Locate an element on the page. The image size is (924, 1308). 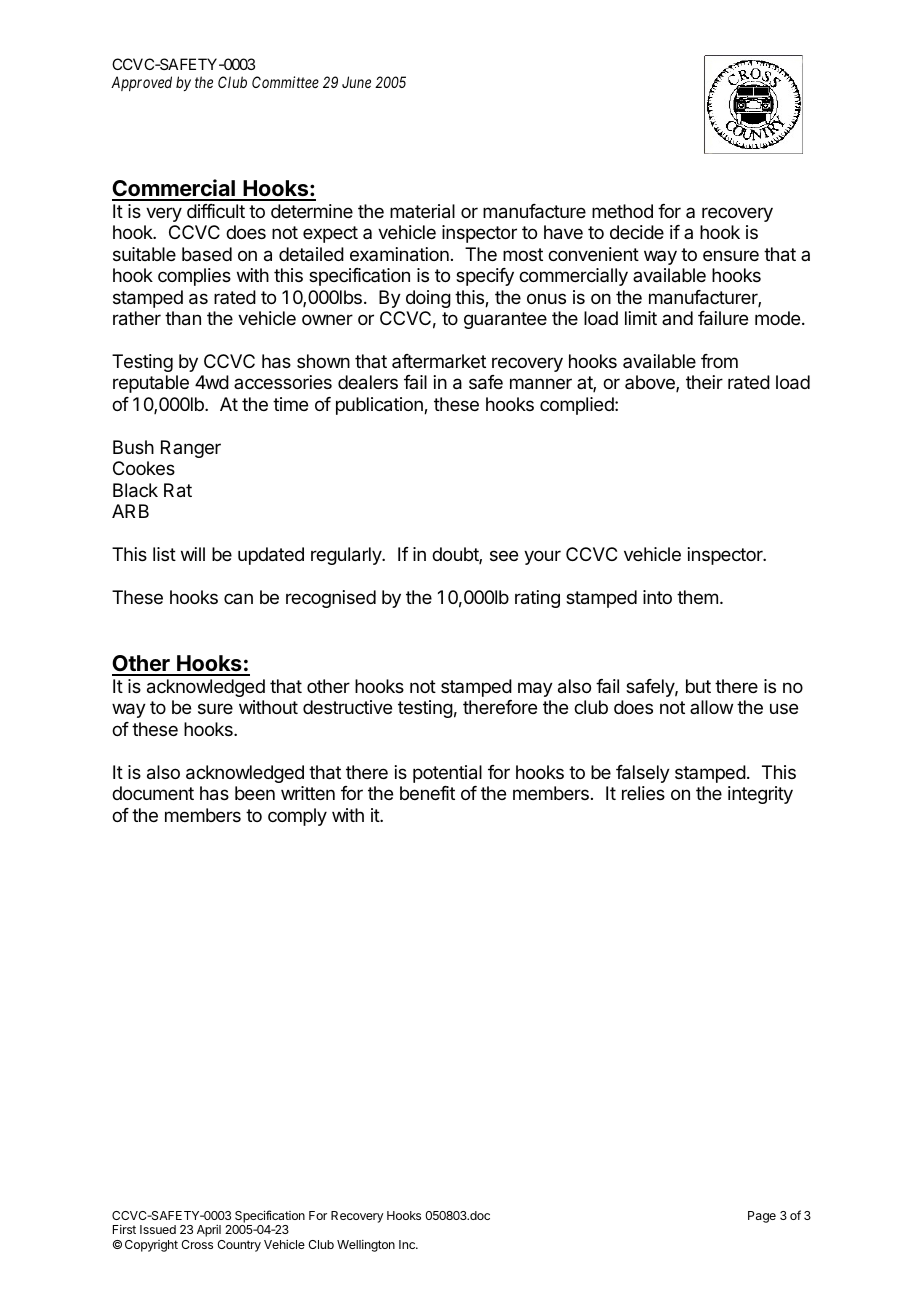
Ranger is located at coordinates (191, 449).
